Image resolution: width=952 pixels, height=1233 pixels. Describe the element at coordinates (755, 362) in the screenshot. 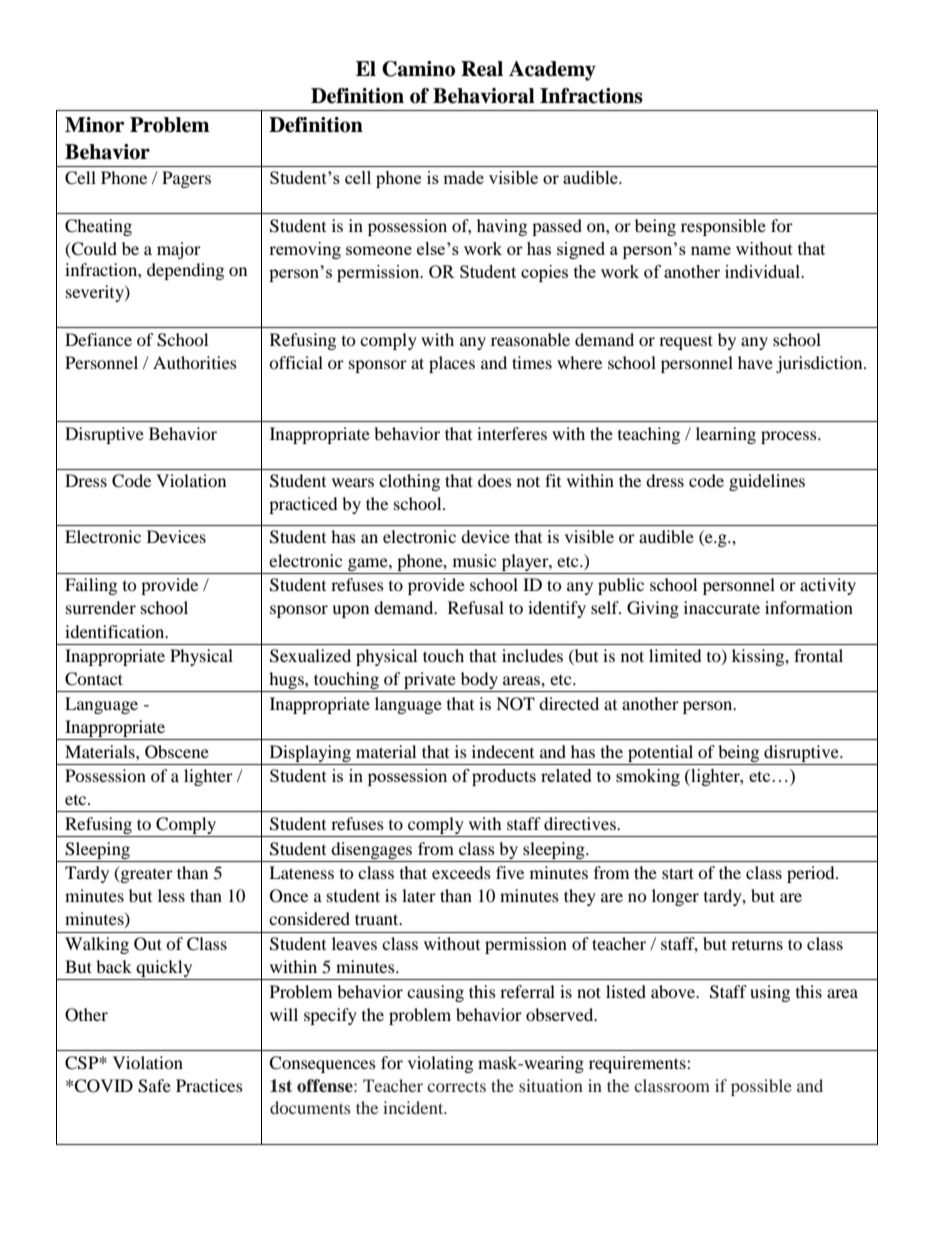

I see `have` at that location.
